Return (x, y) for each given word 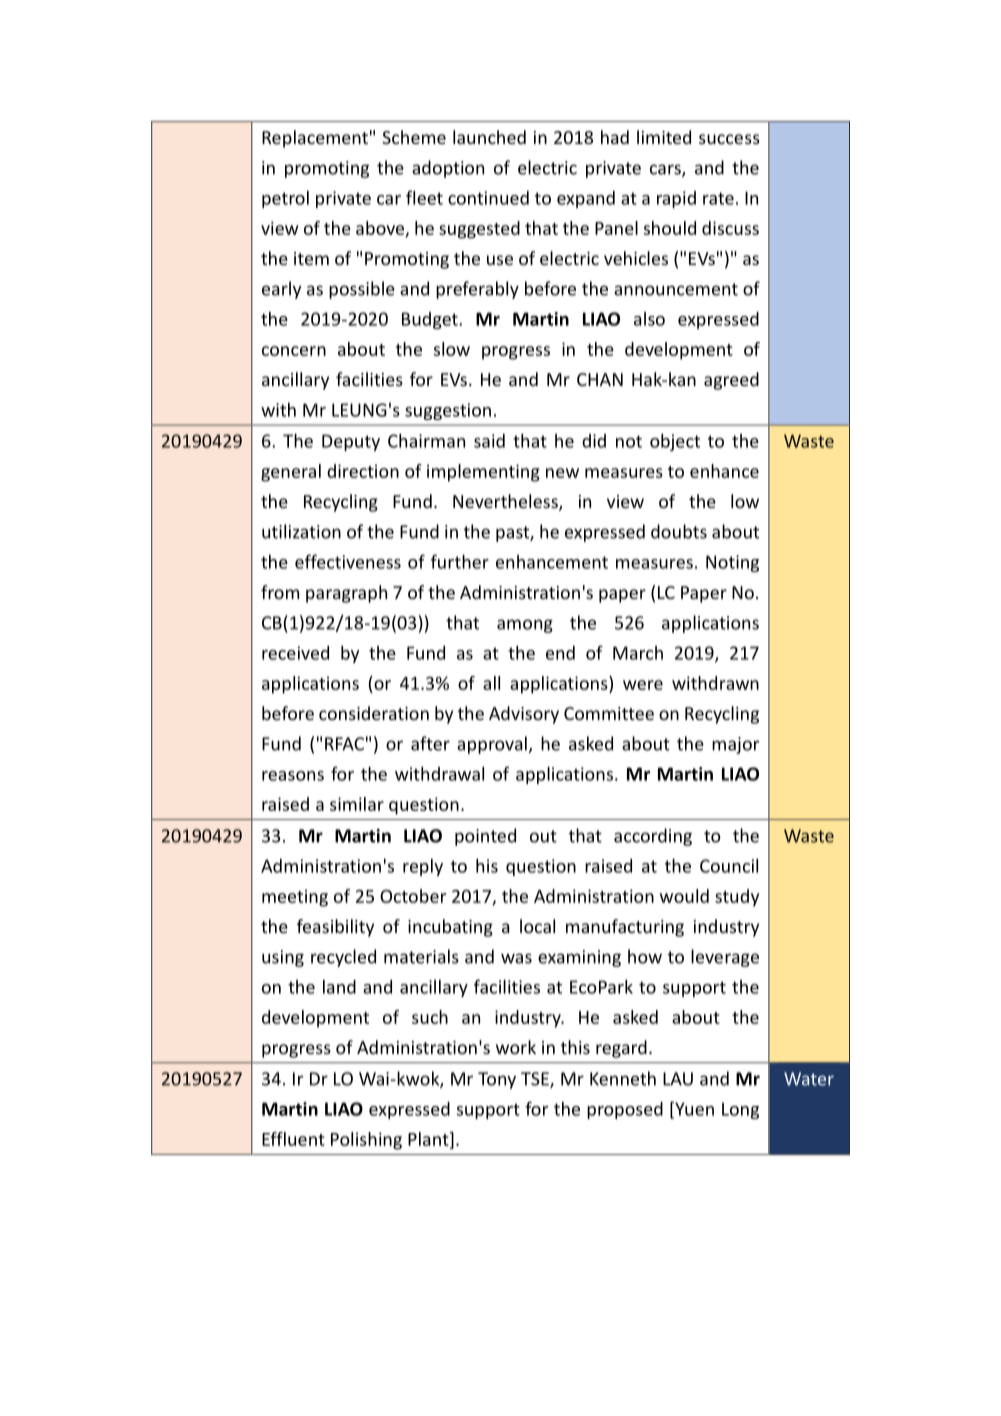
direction (363, 471)
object (675, 442)
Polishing (366, 1141)
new (562, 473)
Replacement (315, 139)
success (729, 139)
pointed (485, 837)
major (735, 745)
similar (357, 804)
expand (586, 199)
